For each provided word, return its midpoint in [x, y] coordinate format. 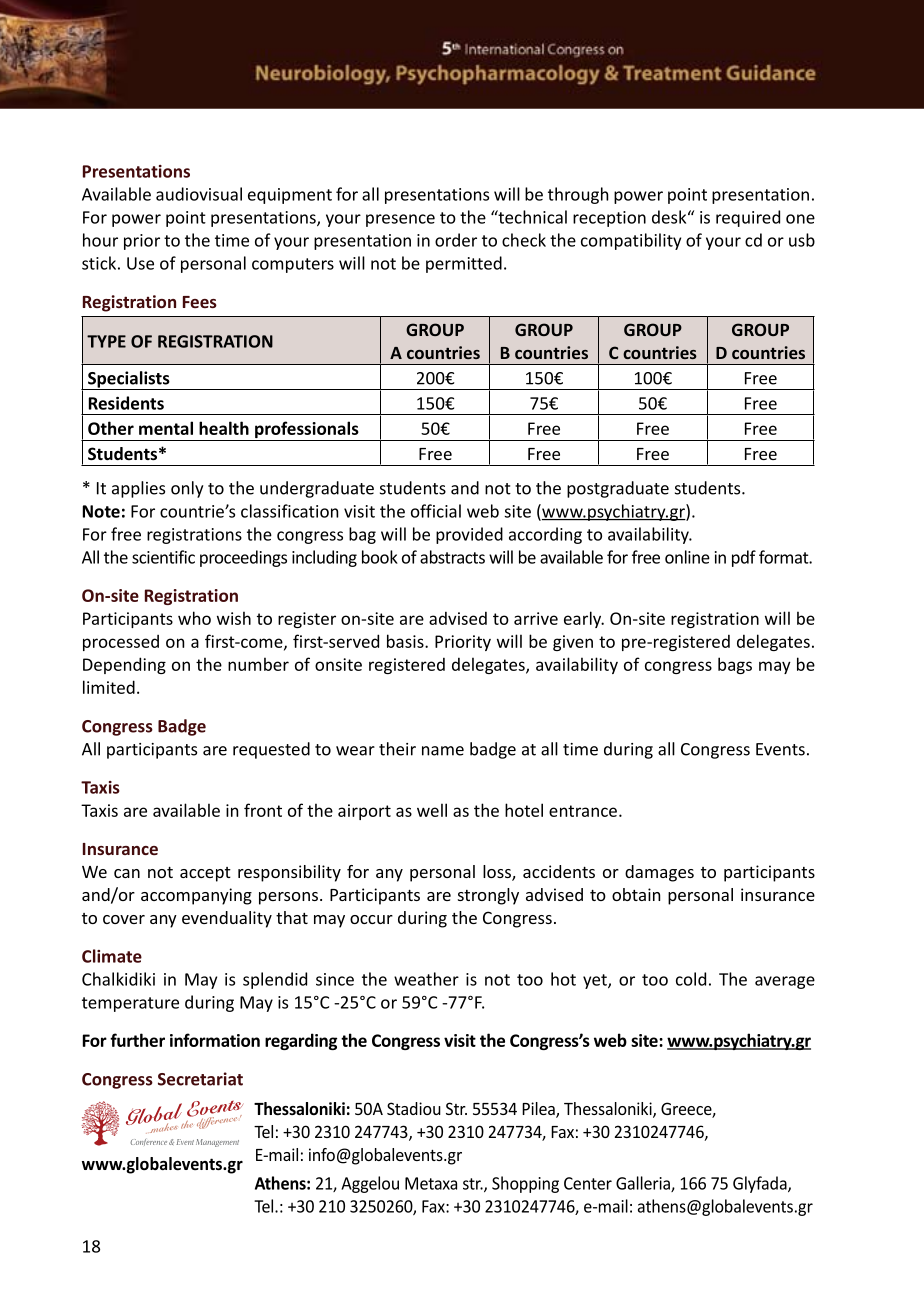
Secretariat [200, 1079]
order [456, 240]
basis [406, 641]
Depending [124, 665]
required [748, 218]
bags [735, 665]
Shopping [525, 1184]
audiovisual [199, 194]
